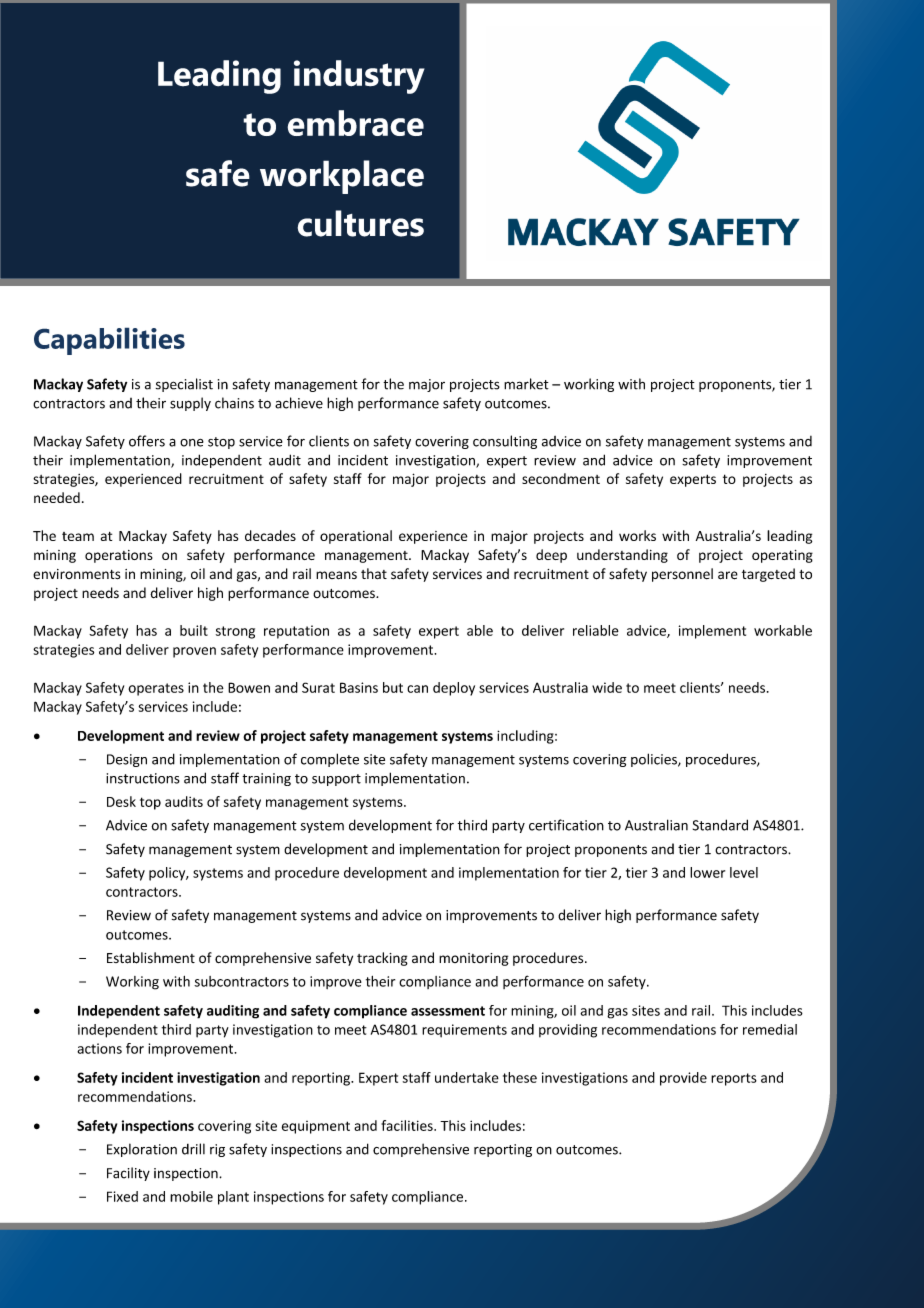  Describe the element at coordinates (359, 77) in the page. I see `industry` at that location.
